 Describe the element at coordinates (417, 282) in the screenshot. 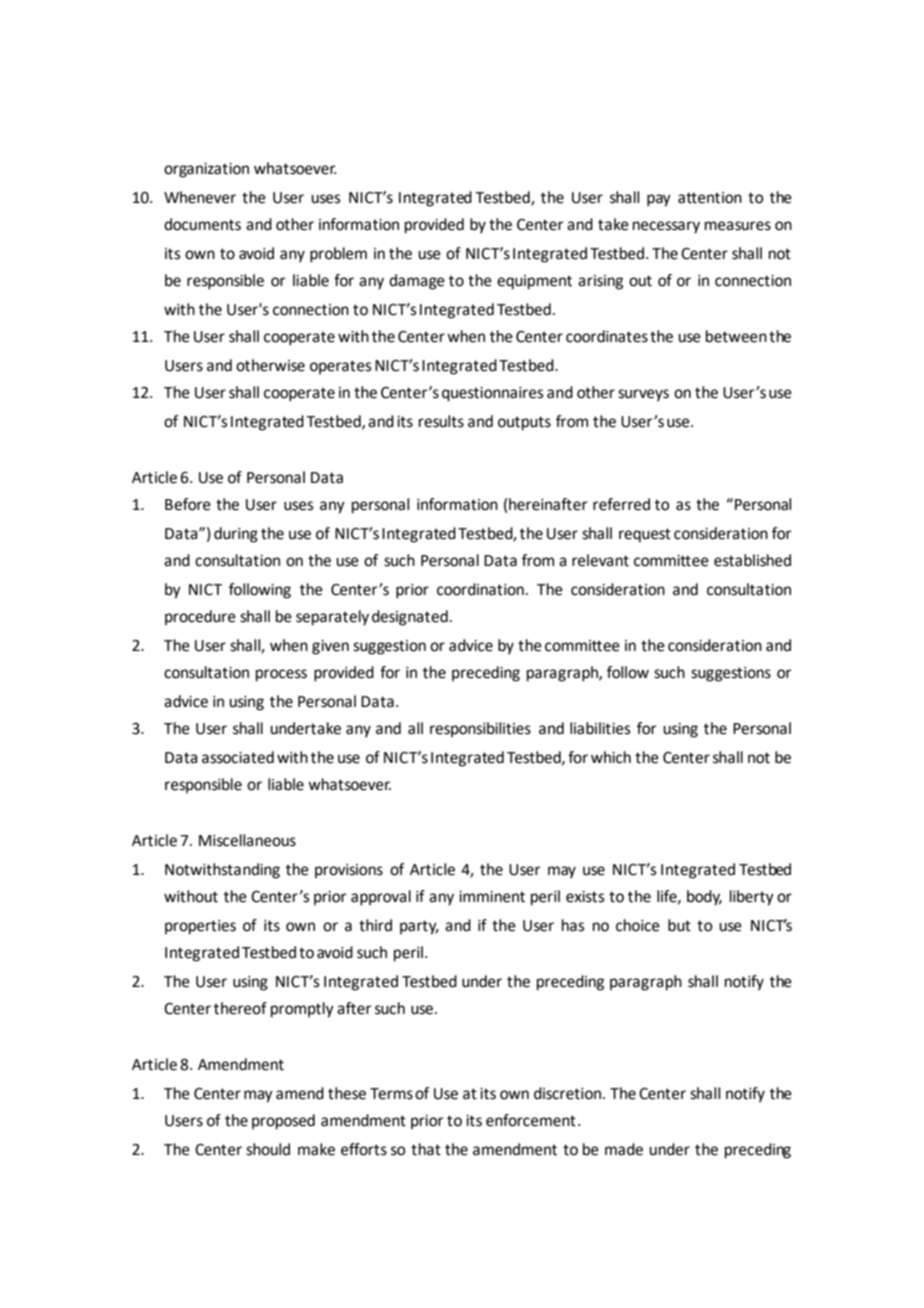

I see `damage` at that location.
